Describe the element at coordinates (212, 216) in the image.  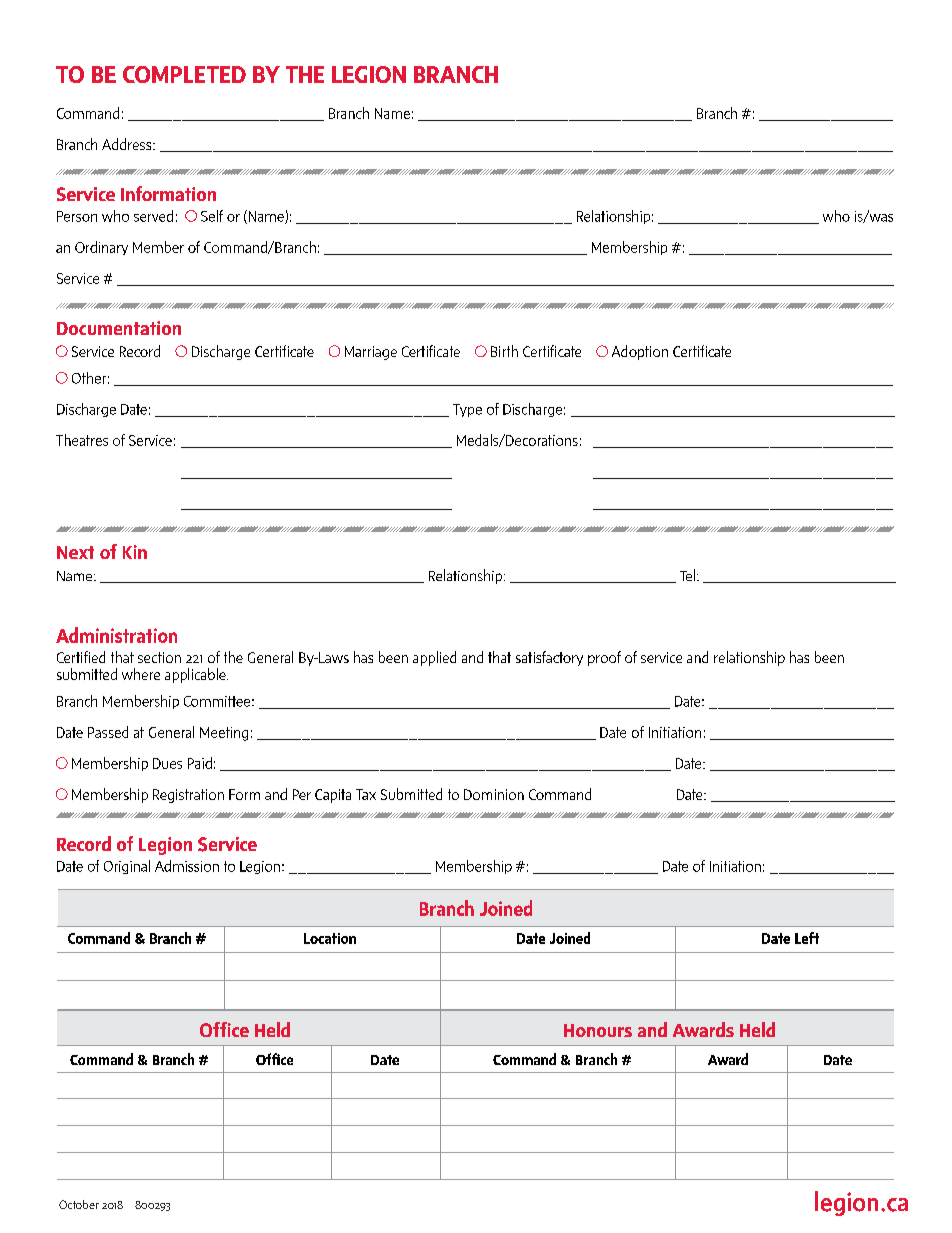
I see `Self` at that location.
